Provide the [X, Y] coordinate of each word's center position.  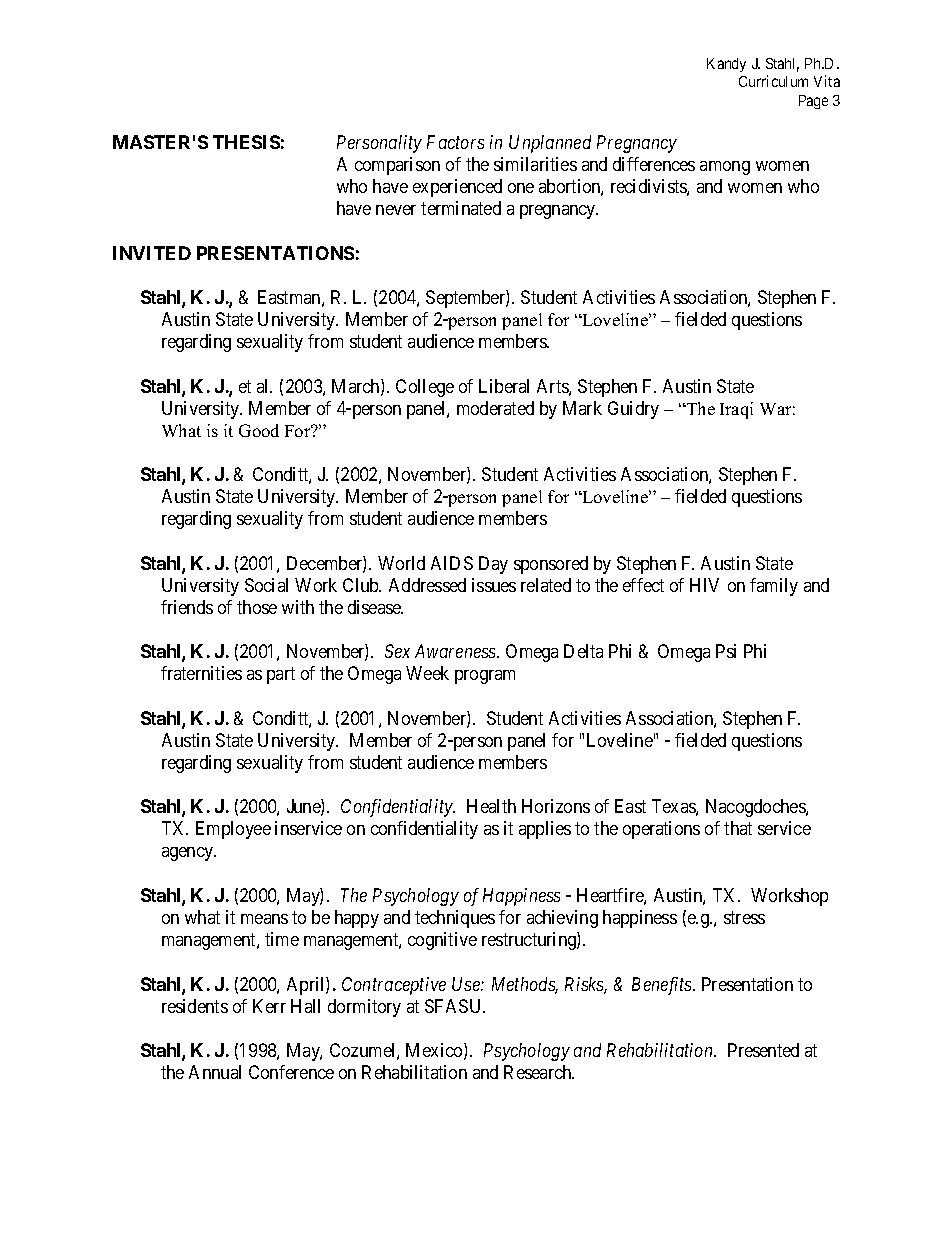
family [774, 587]
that [738, 828]
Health [491, 806]
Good [259, 430]
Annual [215, 1072]
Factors [455, 142]
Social [266, 585]
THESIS [246, 142]
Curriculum [773, 81]
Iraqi [736, 410]
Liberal [504, 386]
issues [494, 585]
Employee [233, 830]
